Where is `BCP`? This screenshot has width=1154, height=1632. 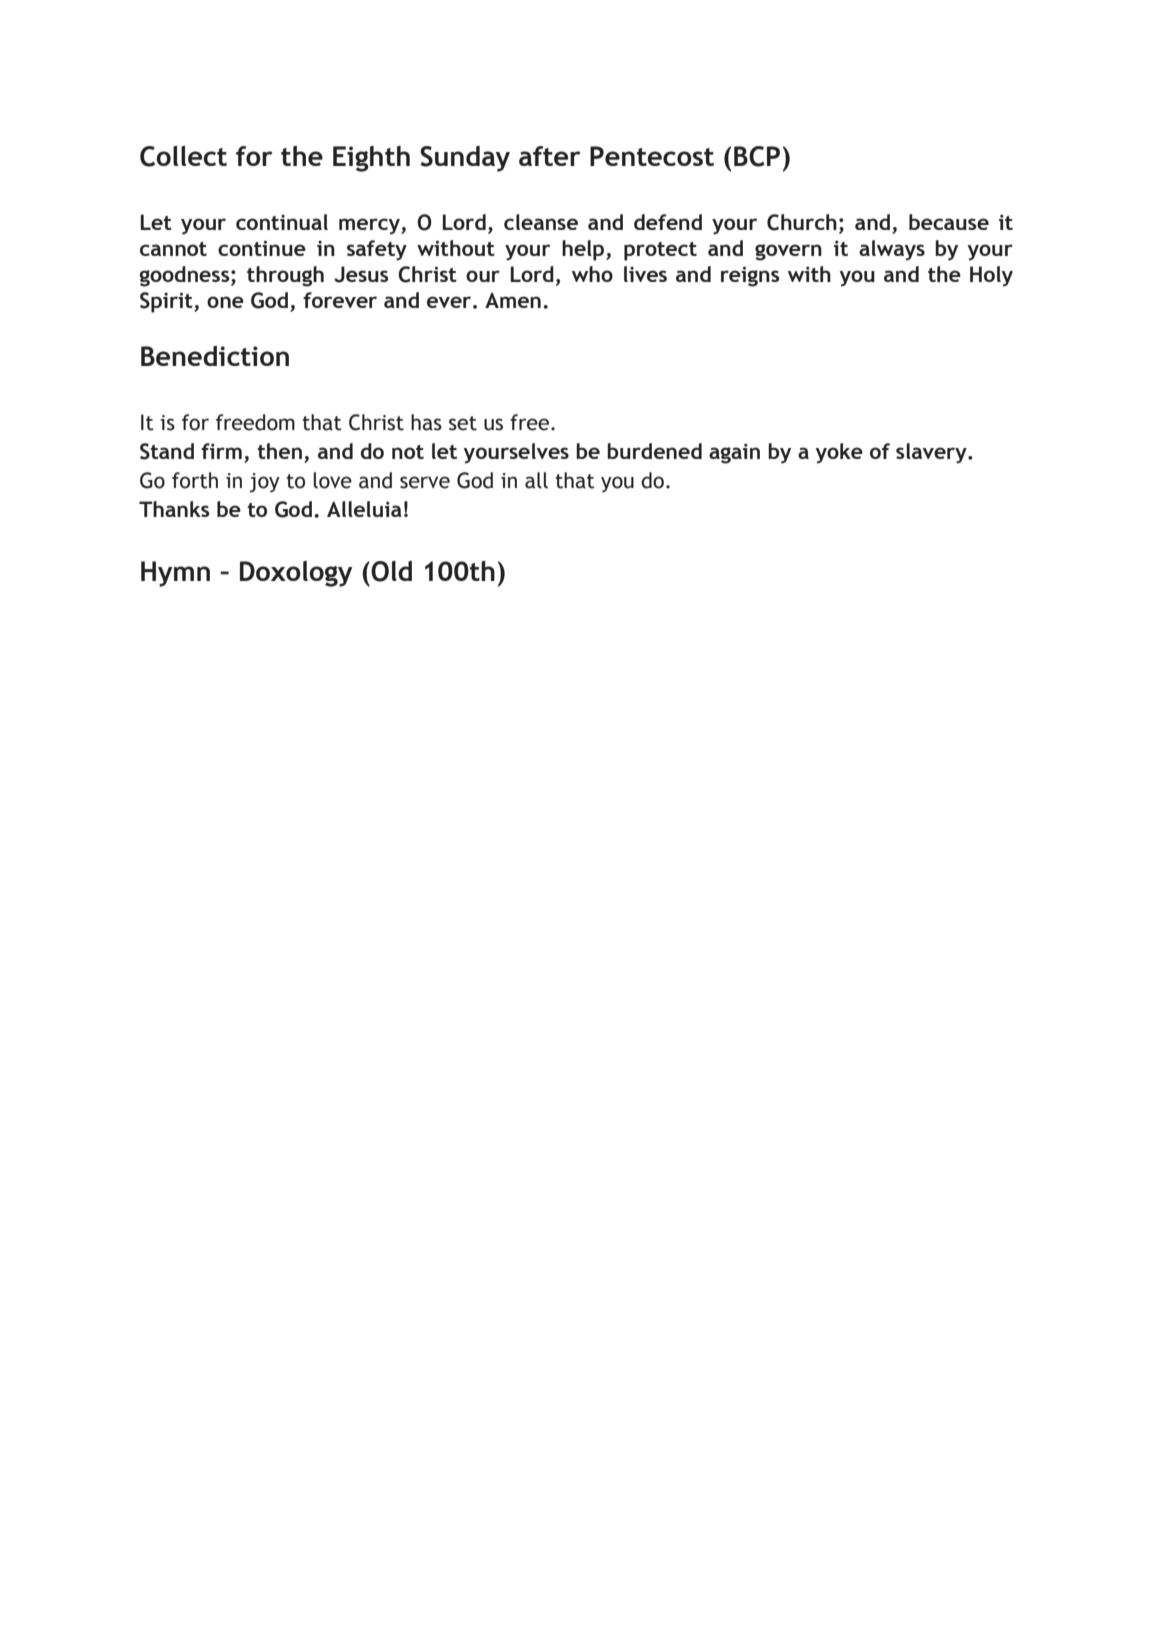 BCP is located at coordinates (757, 156).
